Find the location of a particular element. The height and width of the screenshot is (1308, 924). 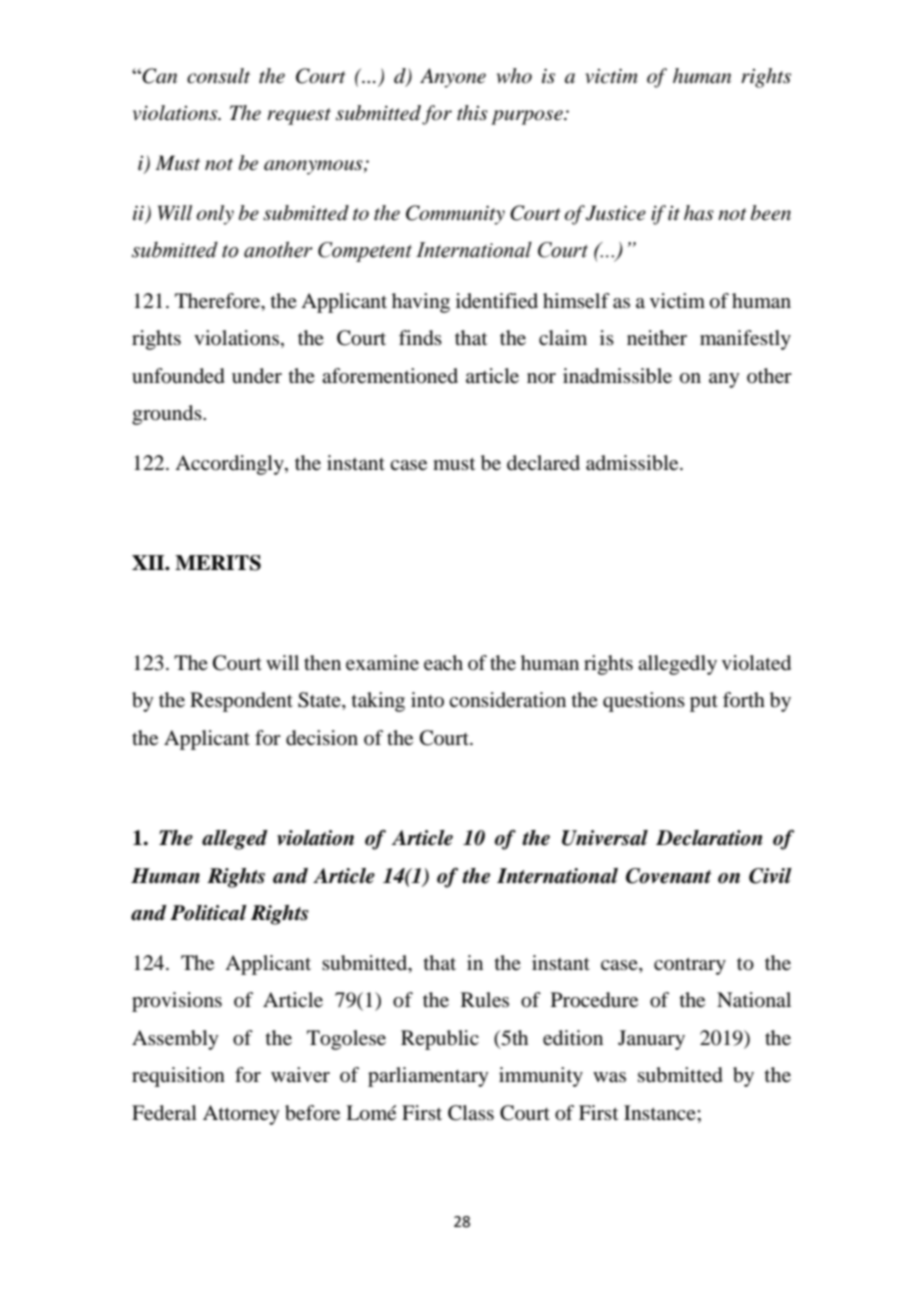

has is located at coordinates (699, 213).
